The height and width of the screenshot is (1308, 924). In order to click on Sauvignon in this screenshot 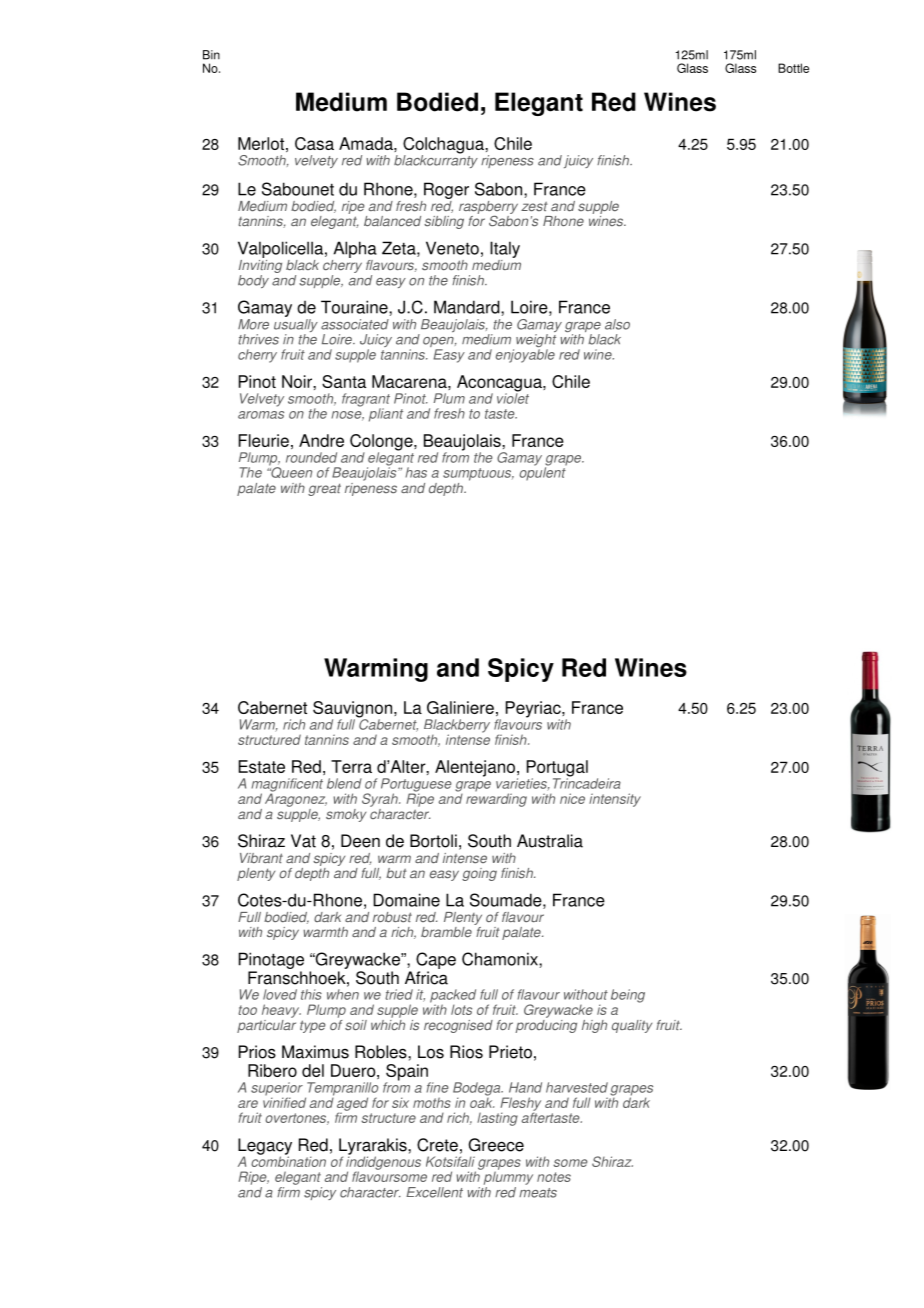, I will do `click(354, 710)`.
